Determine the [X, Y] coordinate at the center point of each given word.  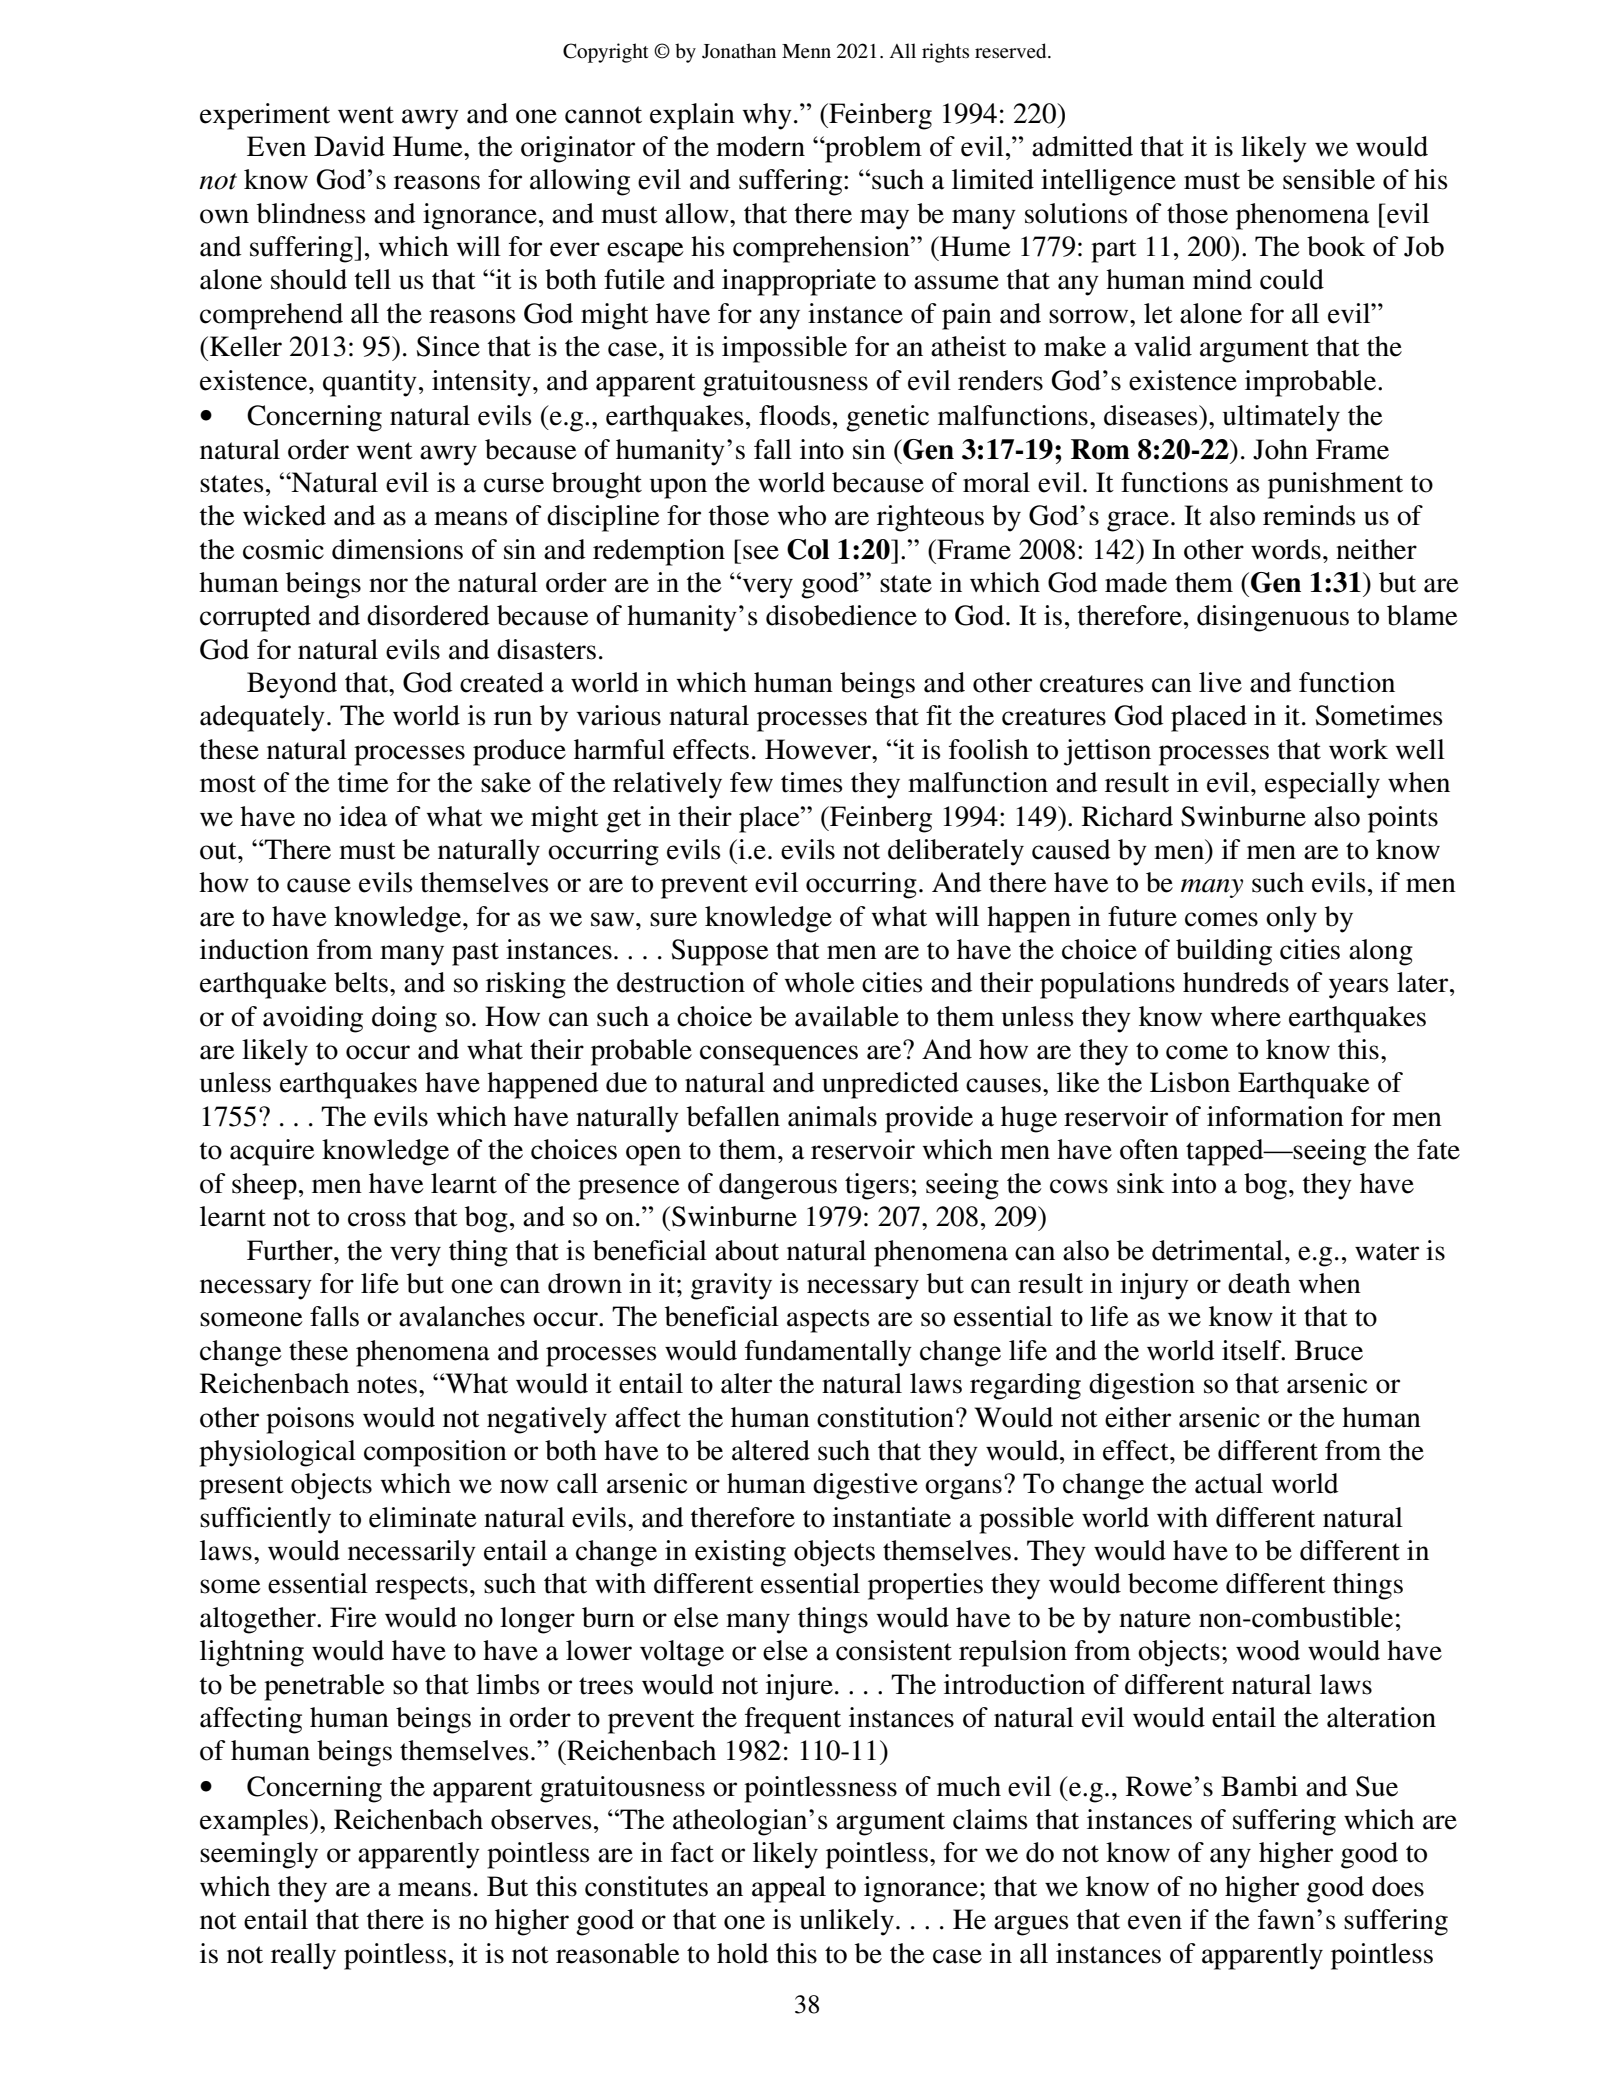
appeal [789, 1889]
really [303, 1956]
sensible [1329, 179]
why [767, 116]
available [847, 1016]
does [1398, 1886]
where [1245, 1016]
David [349, 146]
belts [361, 982]
